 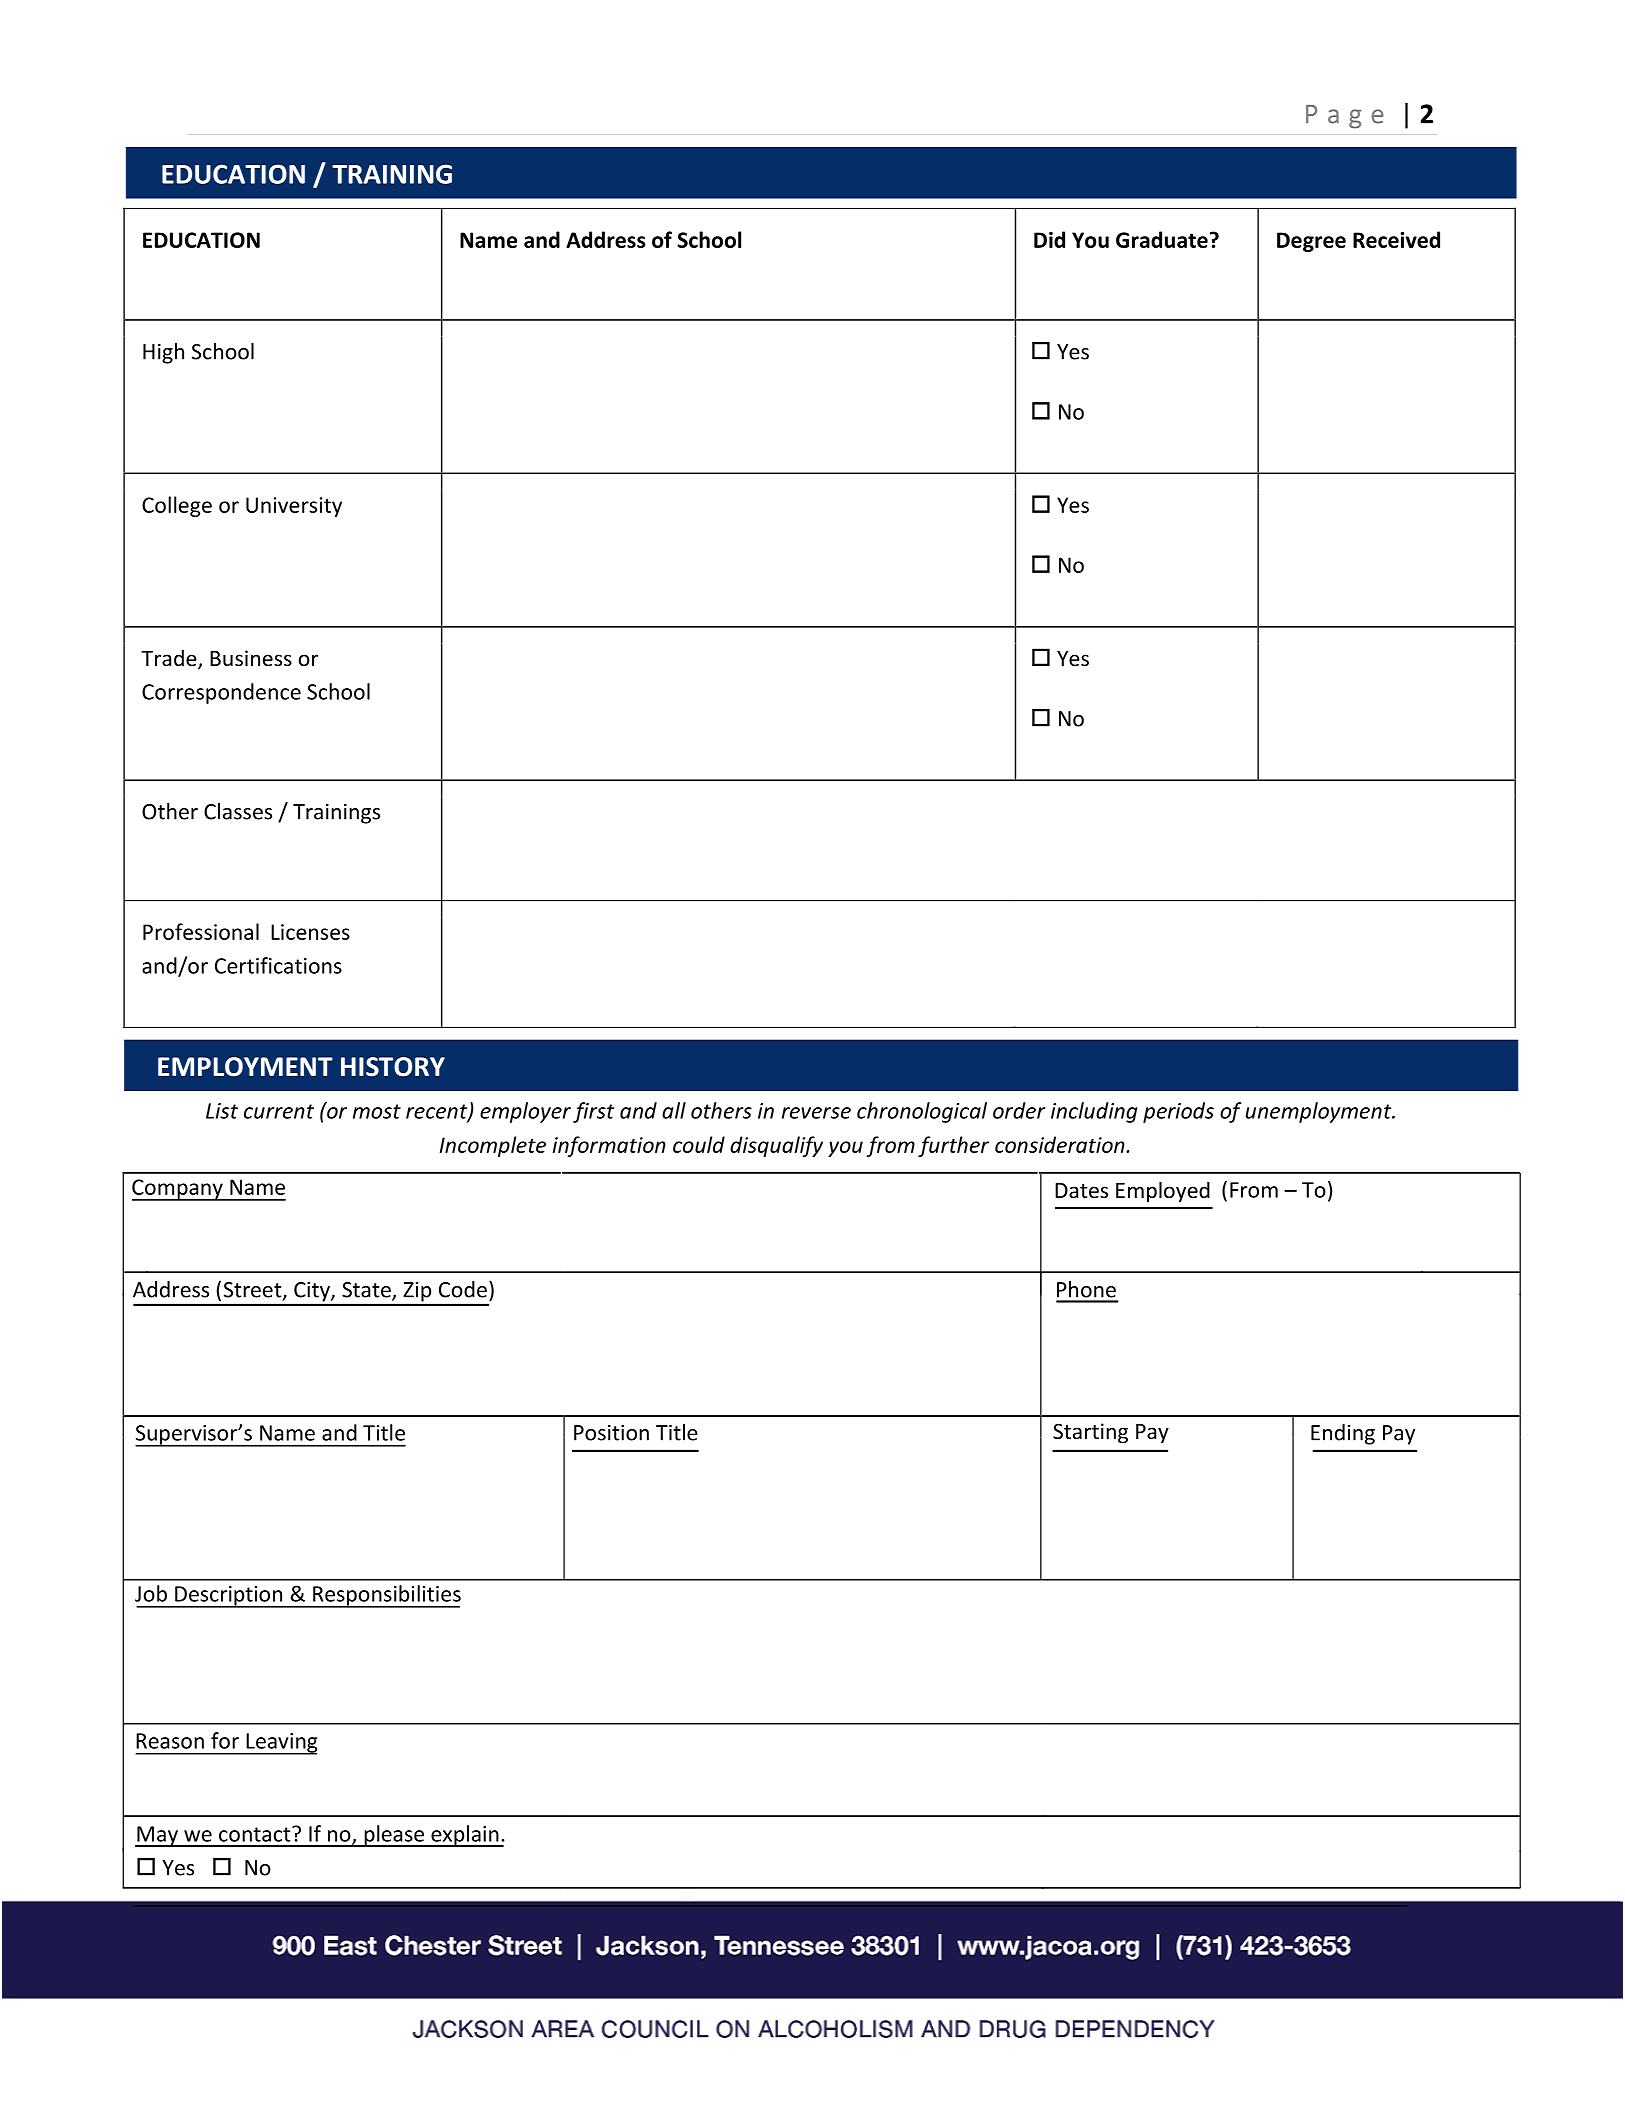 I want to click on Leaving, so click(x=281, y=1744).
